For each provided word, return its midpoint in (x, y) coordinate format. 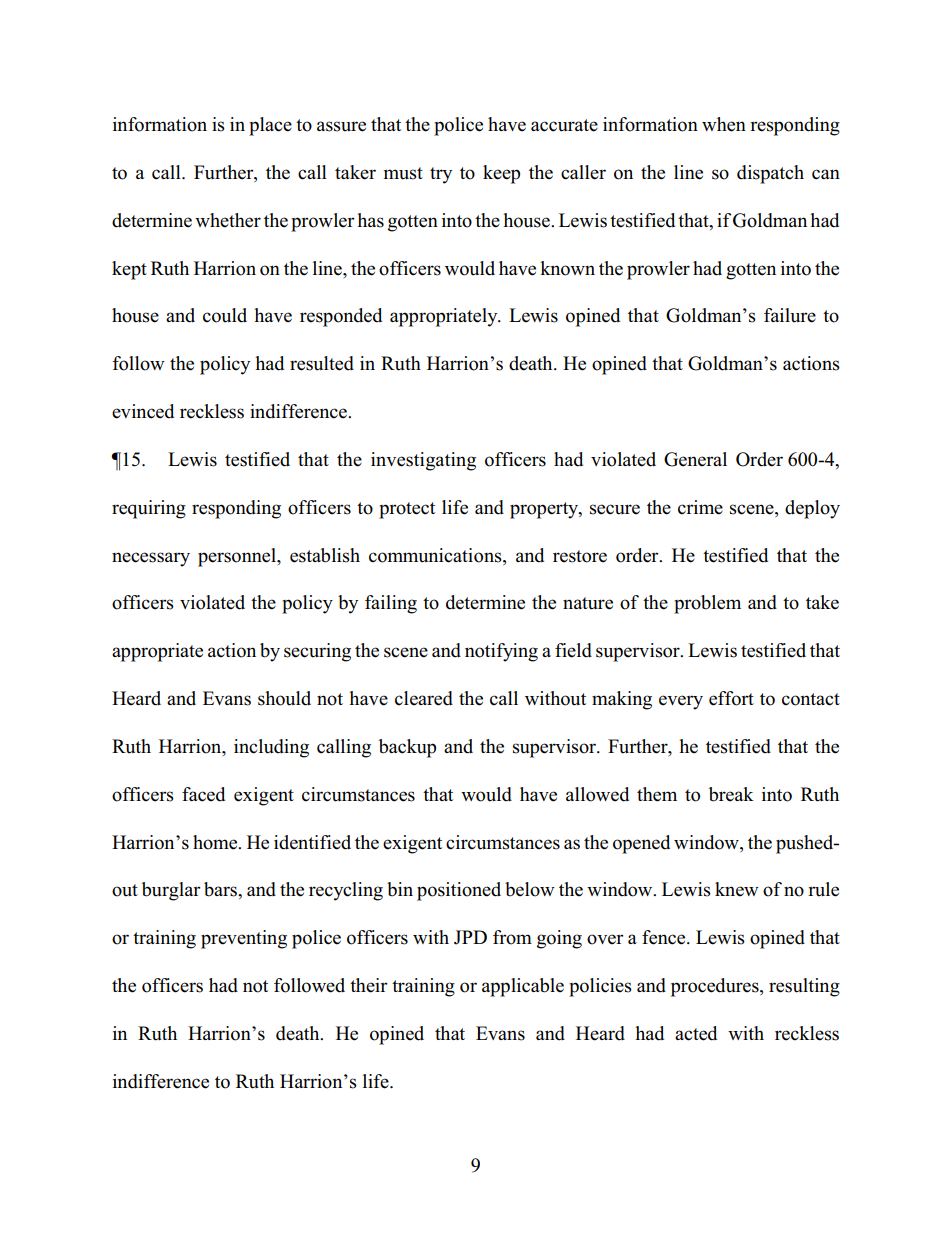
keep (501, 174)
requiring (149, 509)
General (695, 459)
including (271, 748)
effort (731, 698)
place (270, 126)
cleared (424, 698)
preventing (244, 939)
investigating (423, 461)
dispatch (770, 174)
